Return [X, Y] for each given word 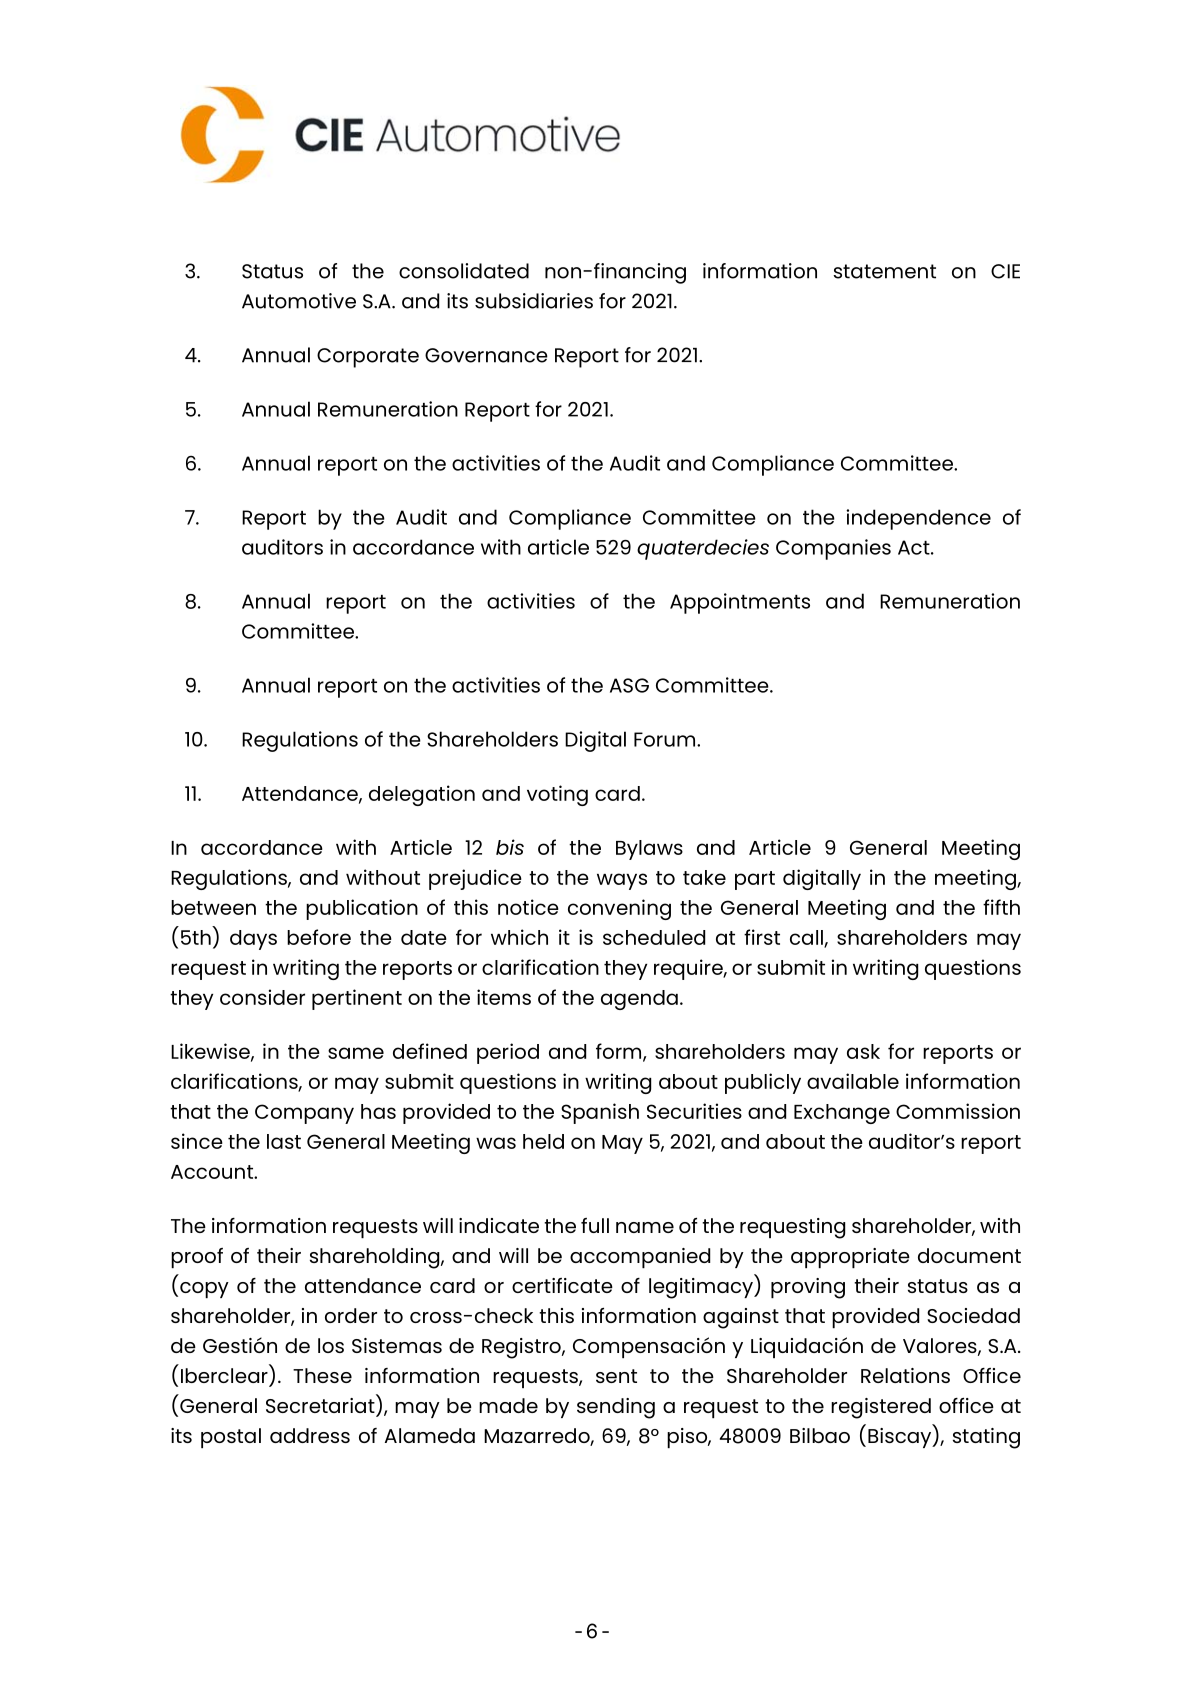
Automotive [299, 301]
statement [884, 271]
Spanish [600, 1113]
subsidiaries [534, 301]
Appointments [740, 603]
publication [362, 909]
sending [616, 1408]
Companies [833, 549]
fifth [1001, 907]
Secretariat [321, 1405]
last [284, 1141]
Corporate [368, 358]
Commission [958, 1111]
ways [622, 881]
